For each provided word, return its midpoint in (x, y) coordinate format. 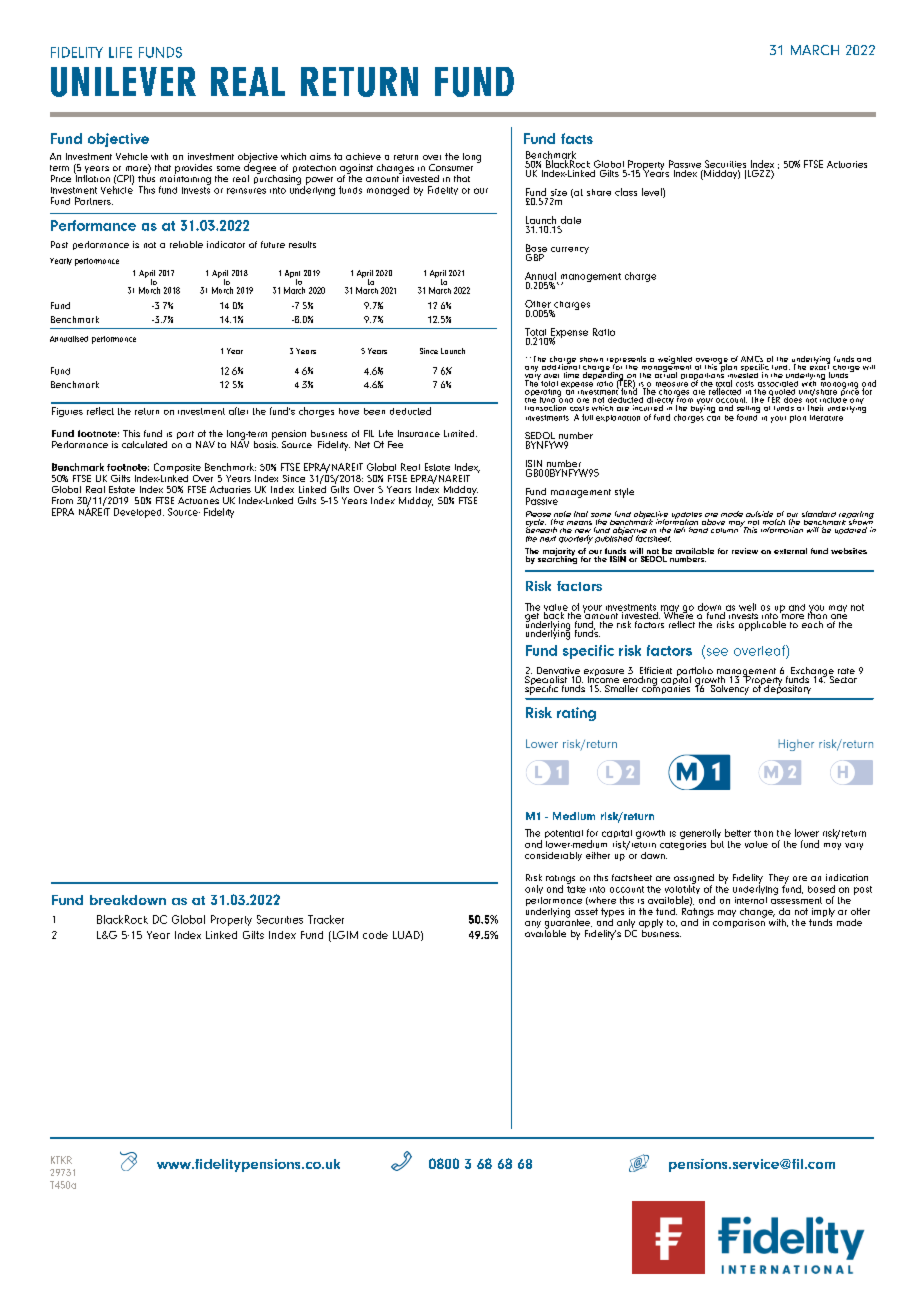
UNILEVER (123, 82)
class (626, 192)
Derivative (558, 672)
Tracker (326, 919)
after (238, 411)
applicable (762, 624)
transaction (545, 408)
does (793, 398)
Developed (139, 513)
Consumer (451, 167)
